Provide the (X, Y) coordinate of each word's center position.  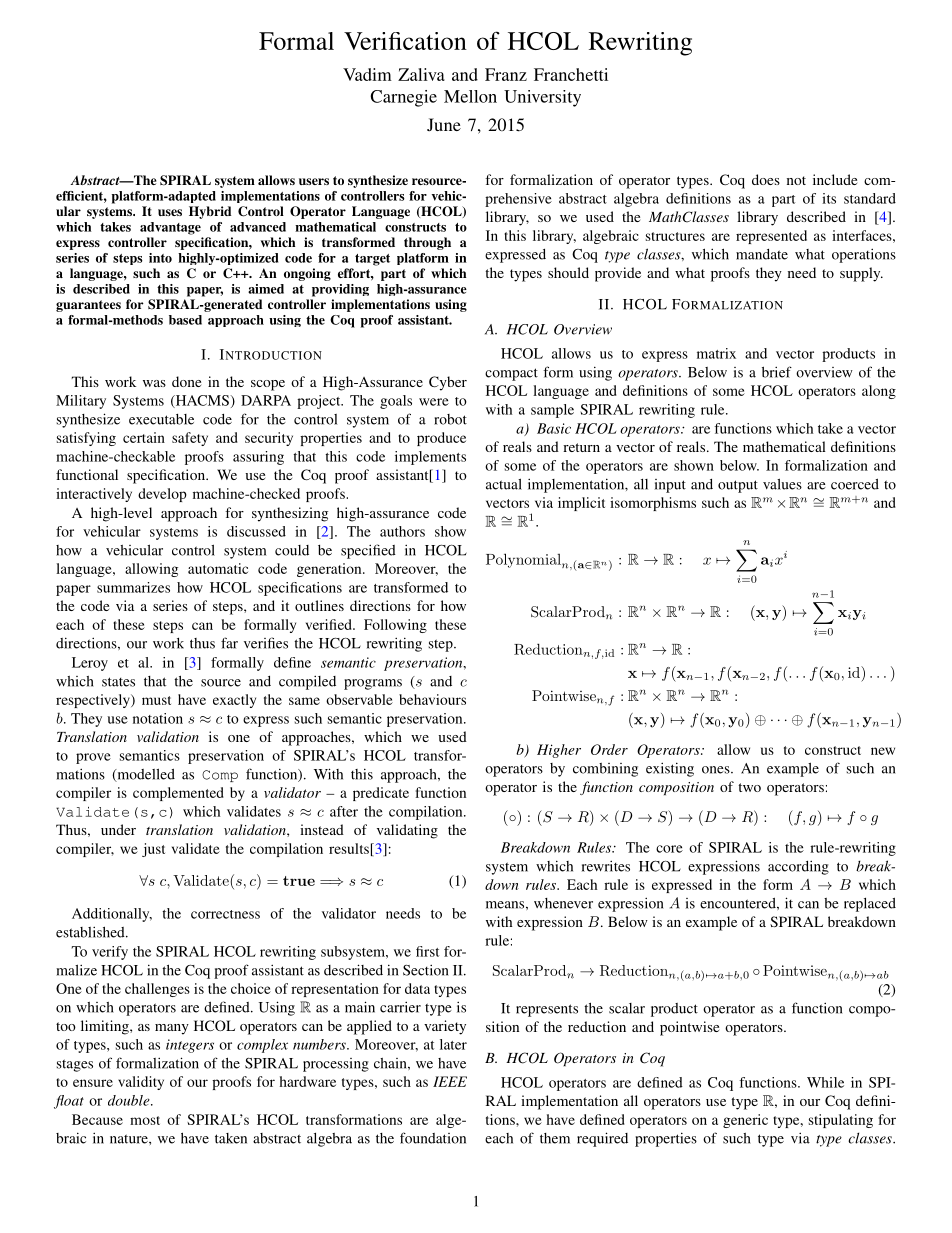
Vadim (367, 74)
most (145, 1120)
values (782, 484)
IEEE (450, 1081)
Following (395, 626)
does (766, 179)
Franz (506, 74)
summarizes (133, 587)
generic (745, 1121)
